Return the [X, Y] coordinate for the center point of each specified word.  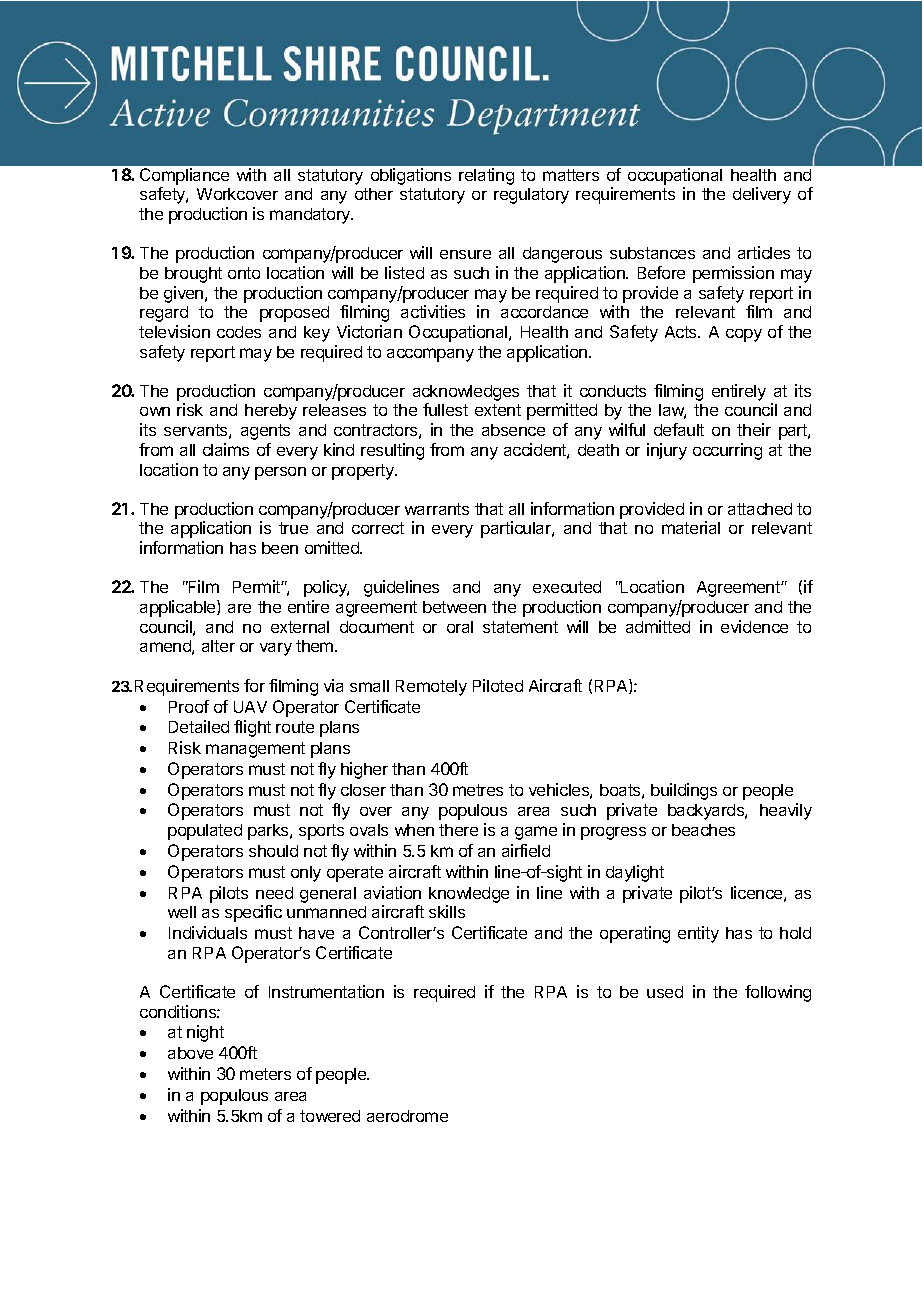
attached [760, 509]
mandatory [311, 216]
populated [205, 832]
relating [486, 176]
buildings [684, 791]
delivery [762, 195]
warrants [437, 509]
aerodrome [407, 1116]
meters [265, 1074]
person [280, 473]
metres [478, 790]
